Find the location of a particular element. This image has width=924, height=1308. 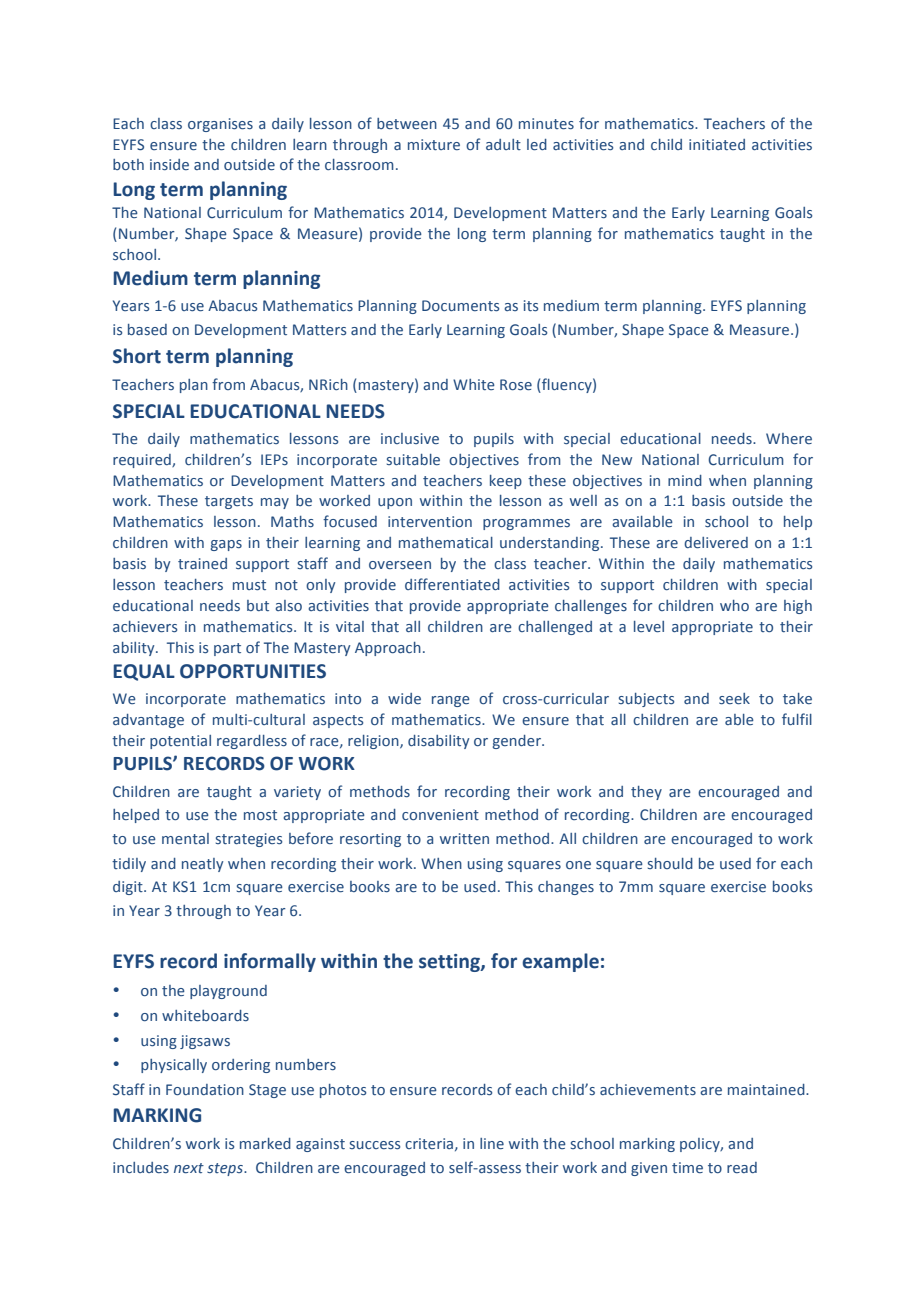

next is located at coordinates (189, 1168).
